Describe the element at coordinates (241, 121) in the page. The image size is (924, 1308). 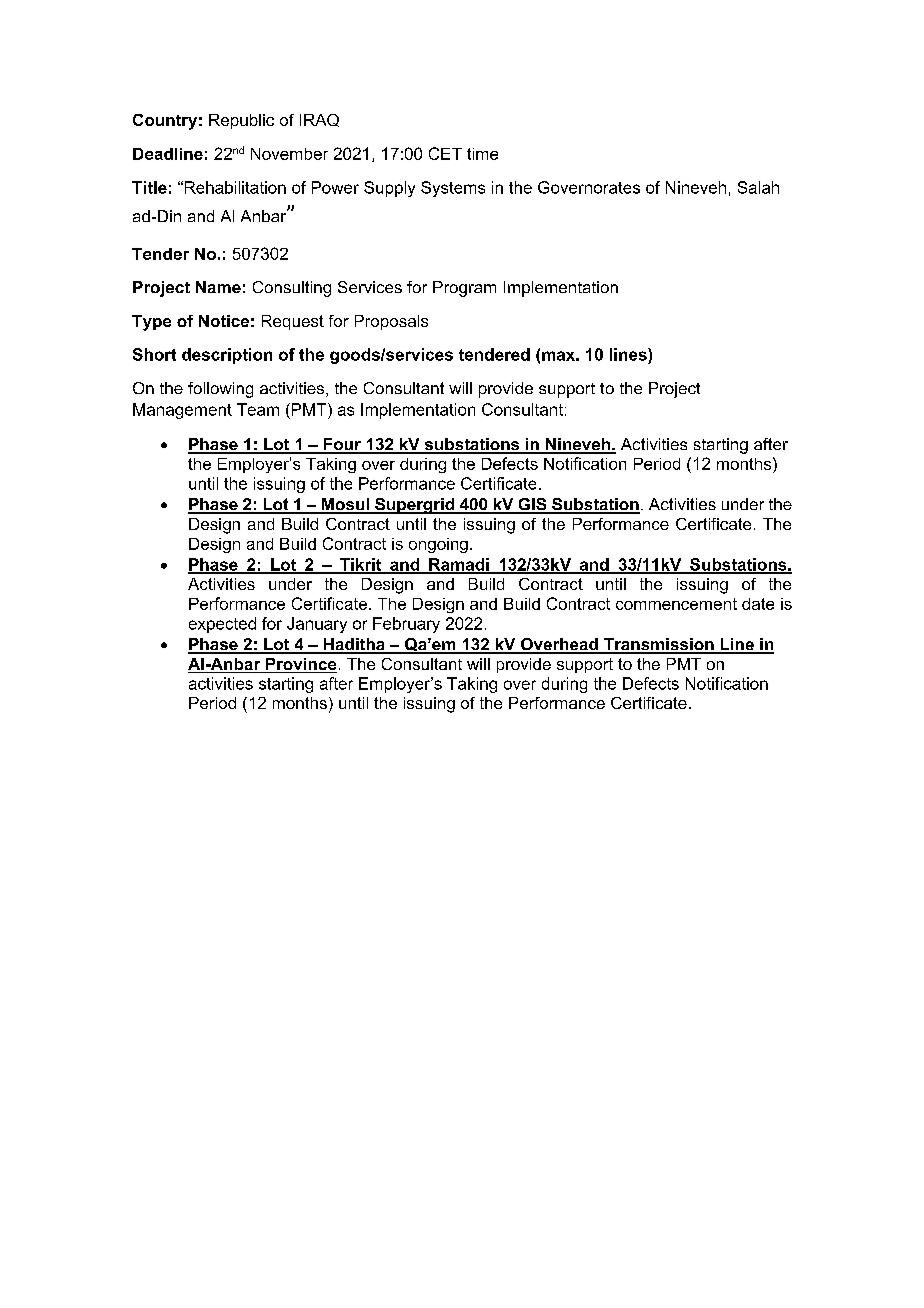
I see `Republic` at that location.
